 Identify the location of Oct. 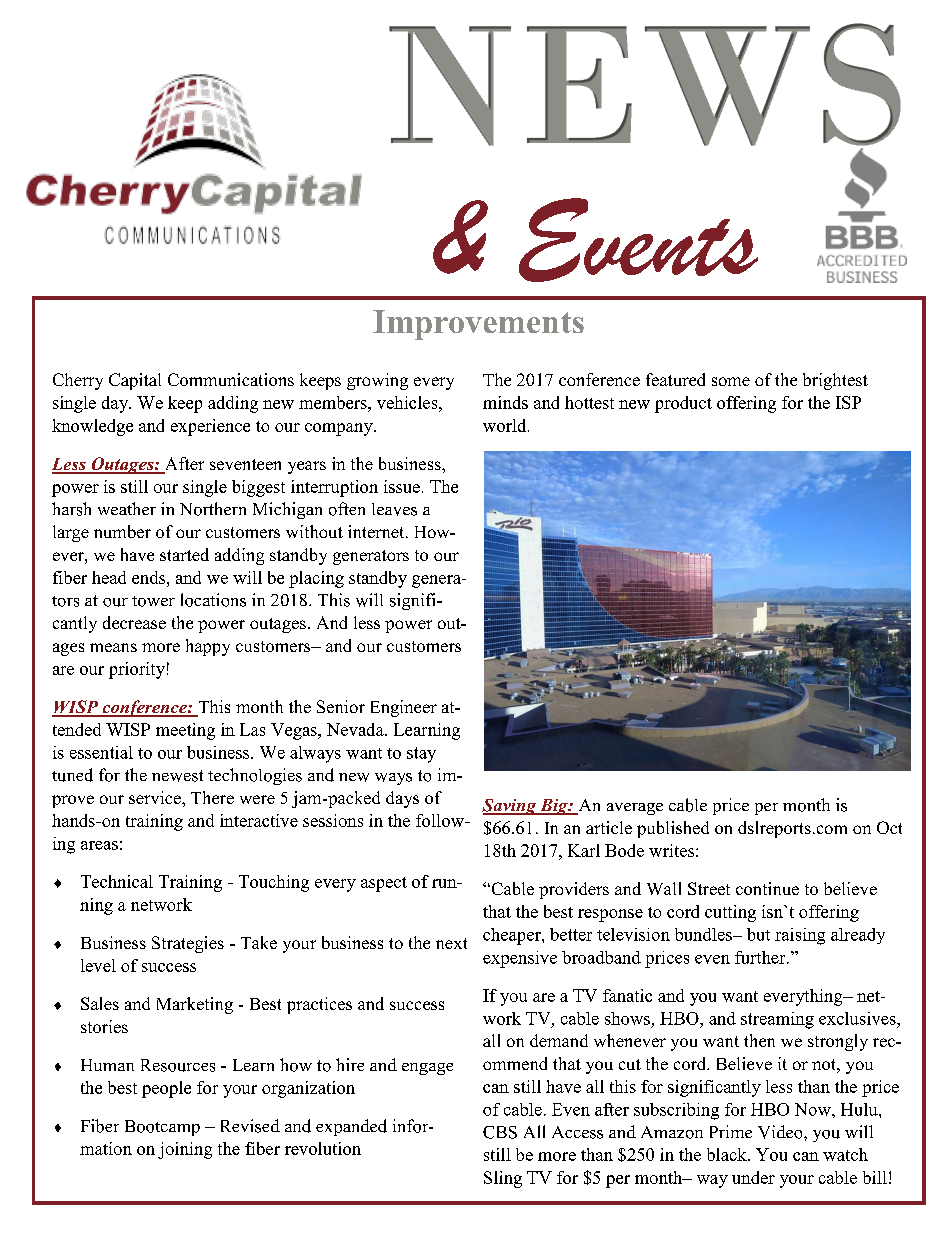
(889, 827).
